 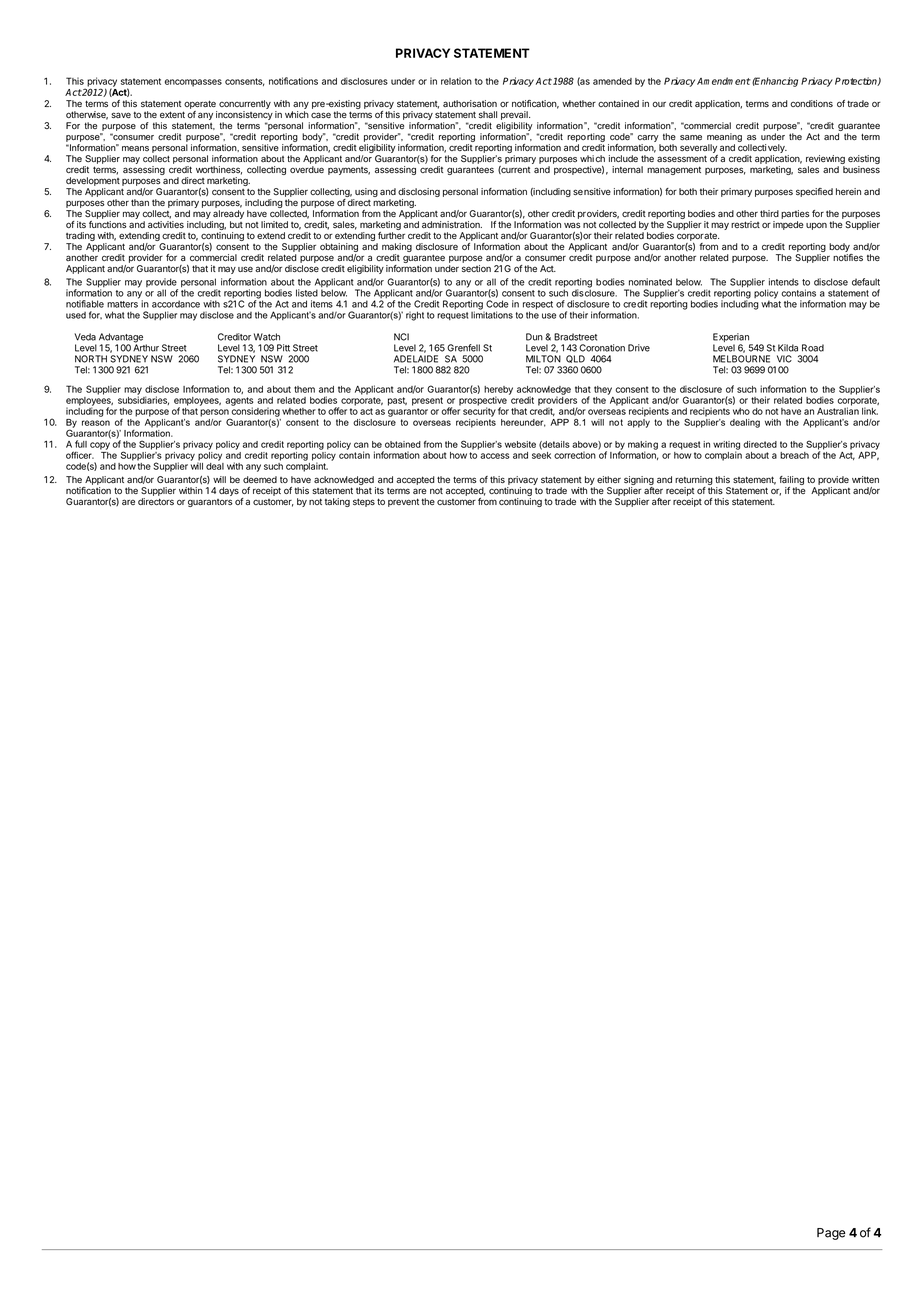 I want to click on authorisation, so click(x=470, y=103).
